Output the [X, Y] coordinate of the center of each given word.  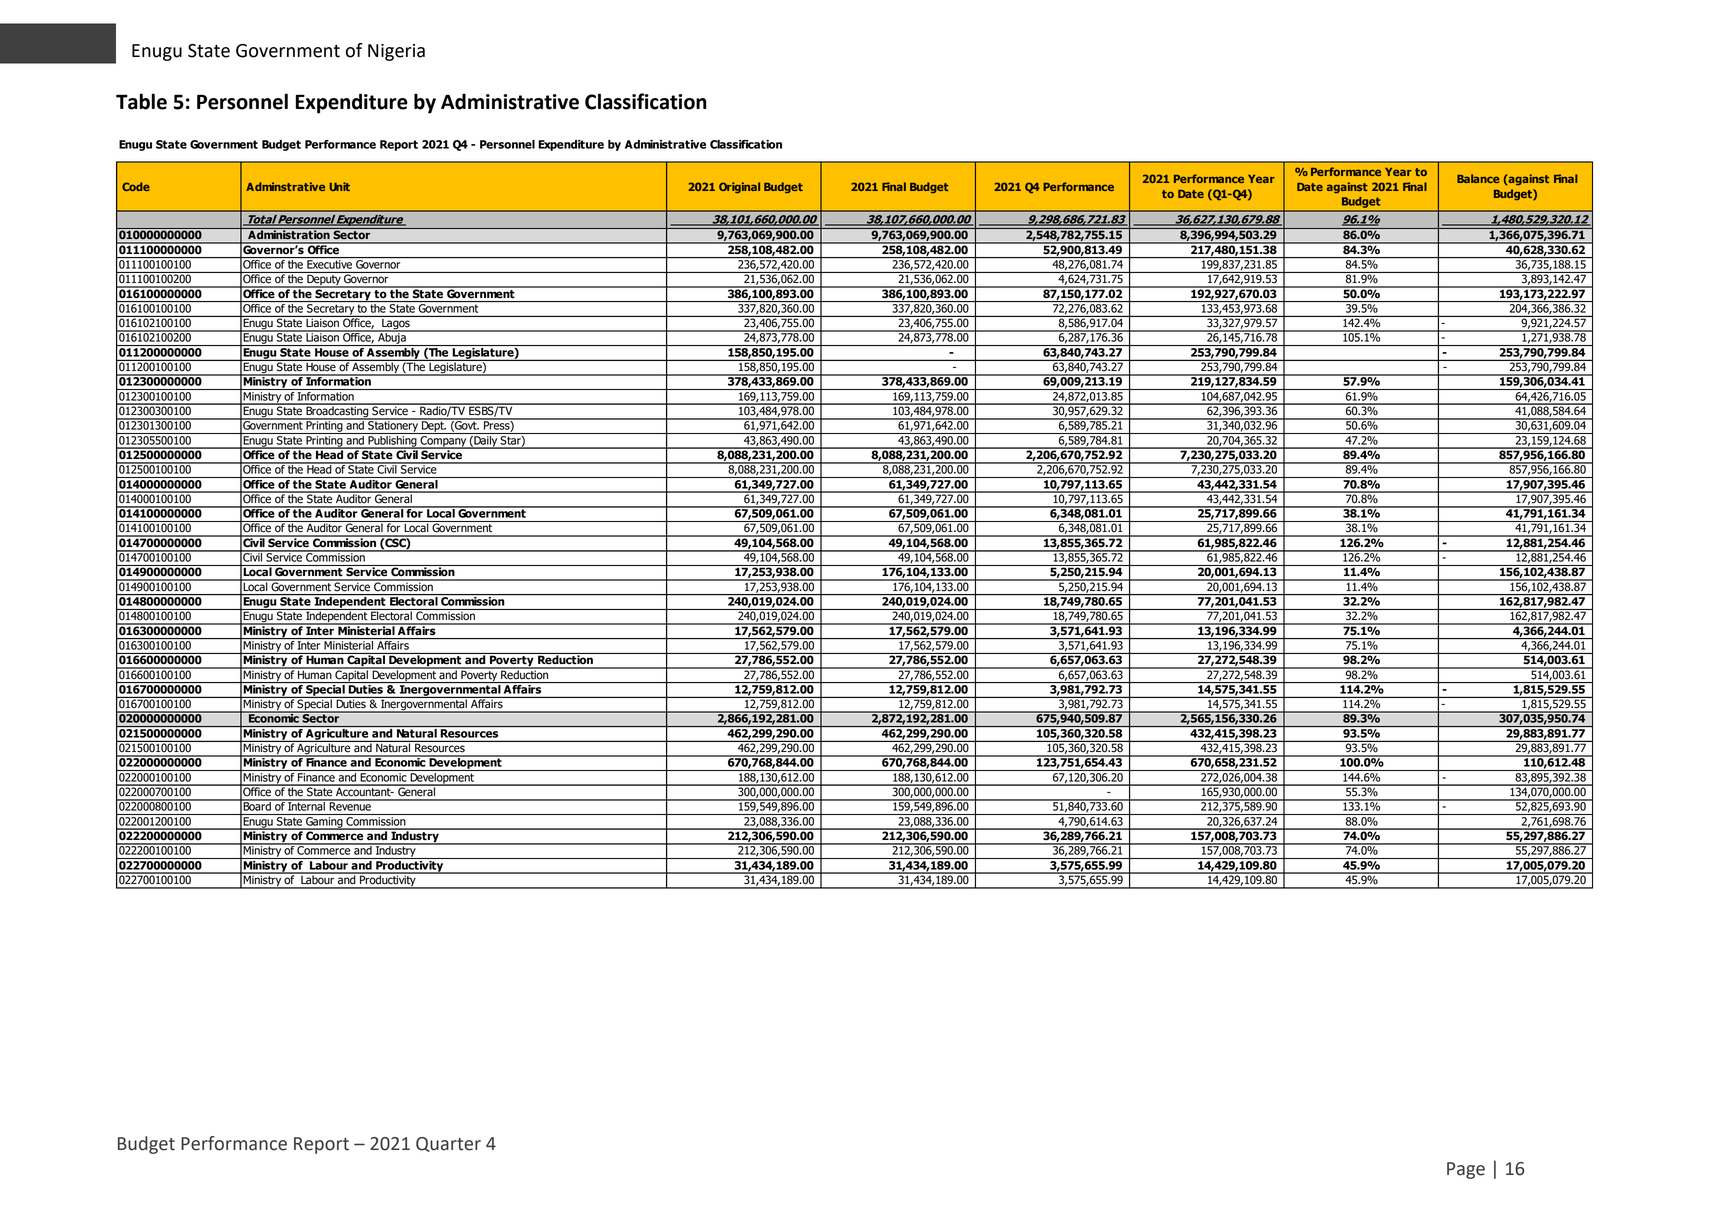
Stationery [393, 426]
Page [1466, 1170]
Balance [1478, 178]
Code [136, 186]
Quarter [448, 1144]
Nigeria [396, 52]
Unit [340, 186]
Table [141, 101]
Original [739, 187]
